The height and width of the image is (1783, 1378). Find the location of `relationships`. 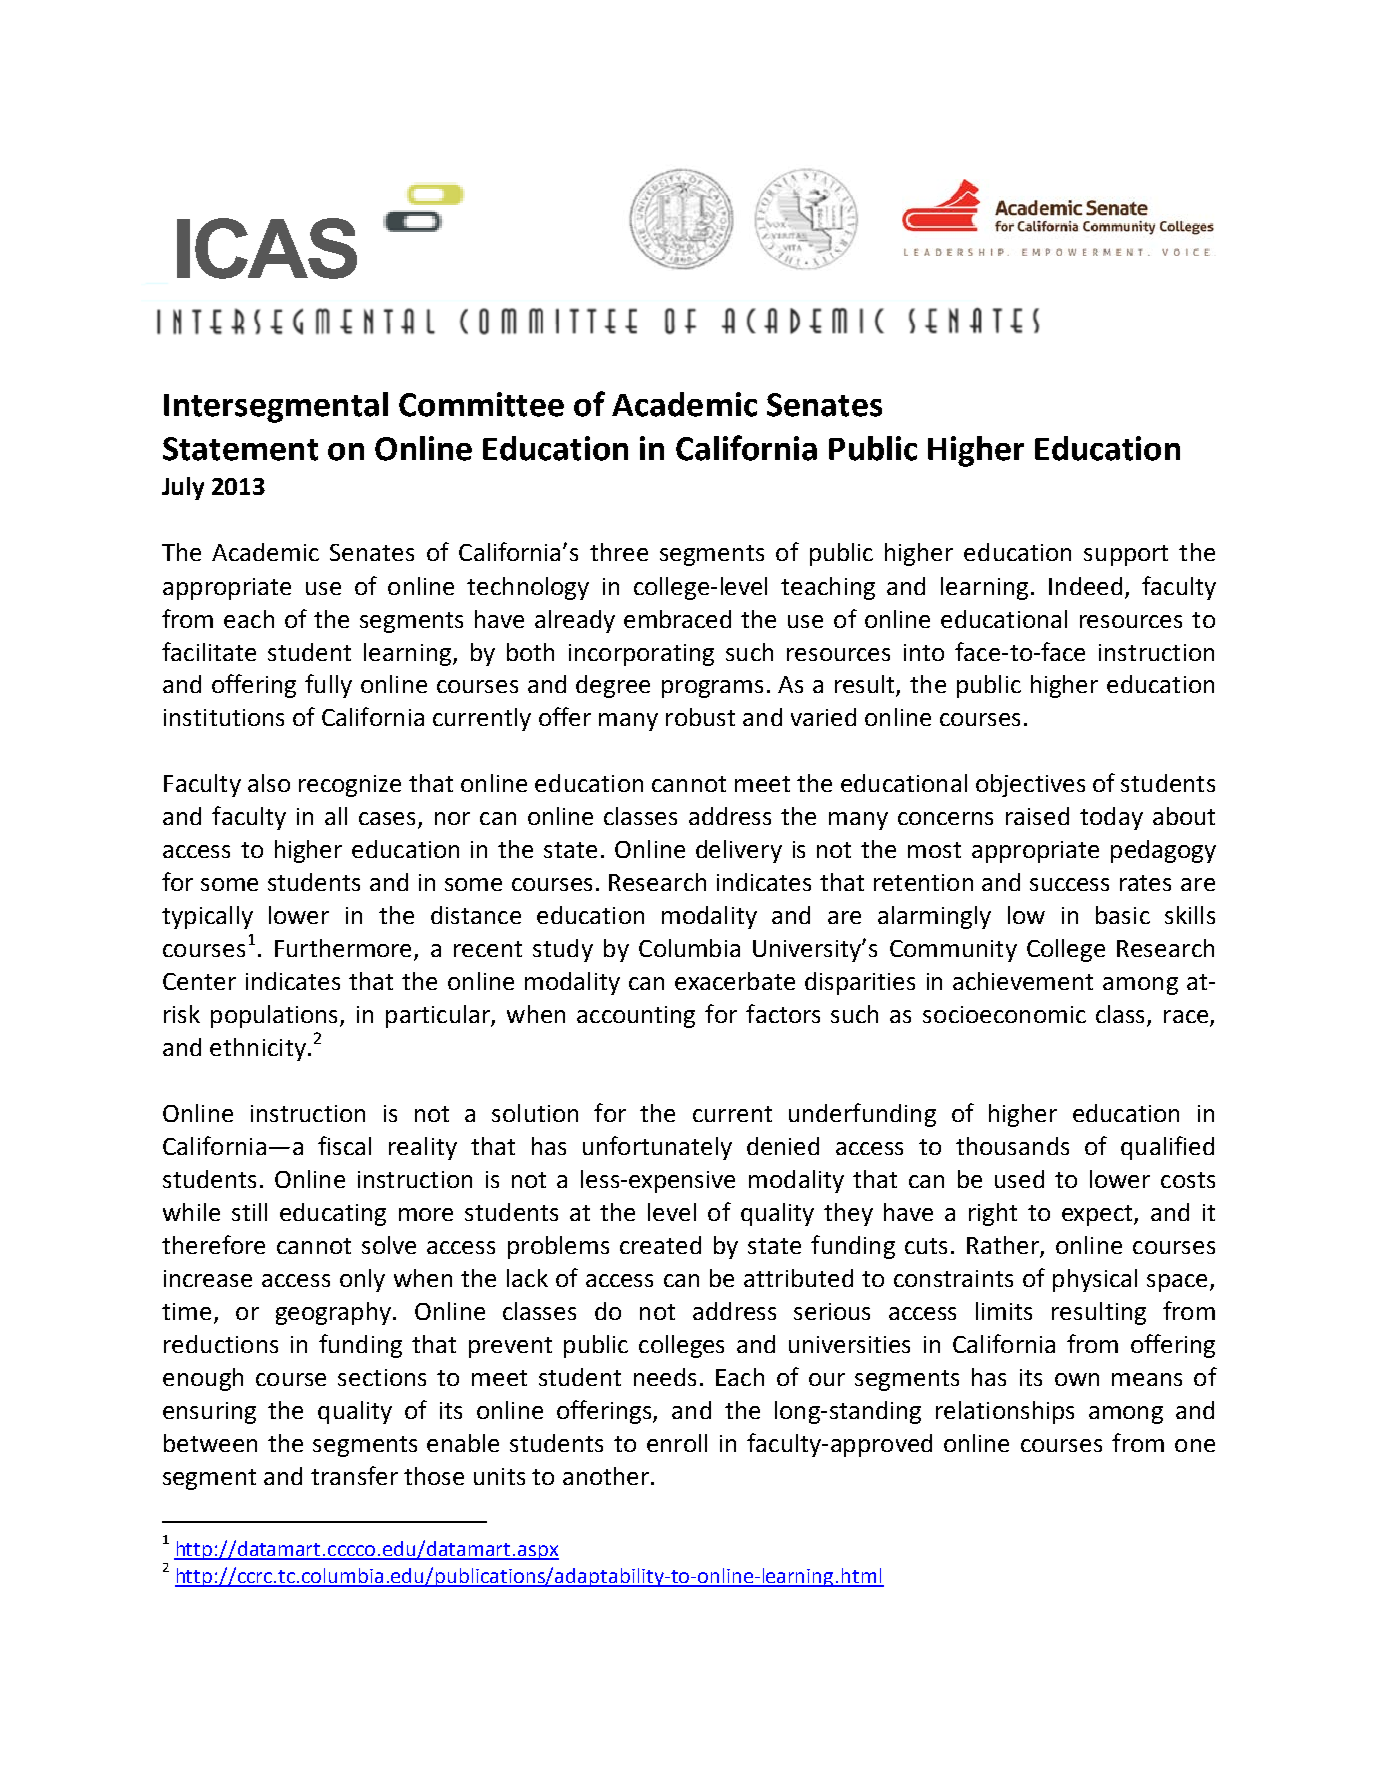

relationships is located at coordinates (1005, 1412).
